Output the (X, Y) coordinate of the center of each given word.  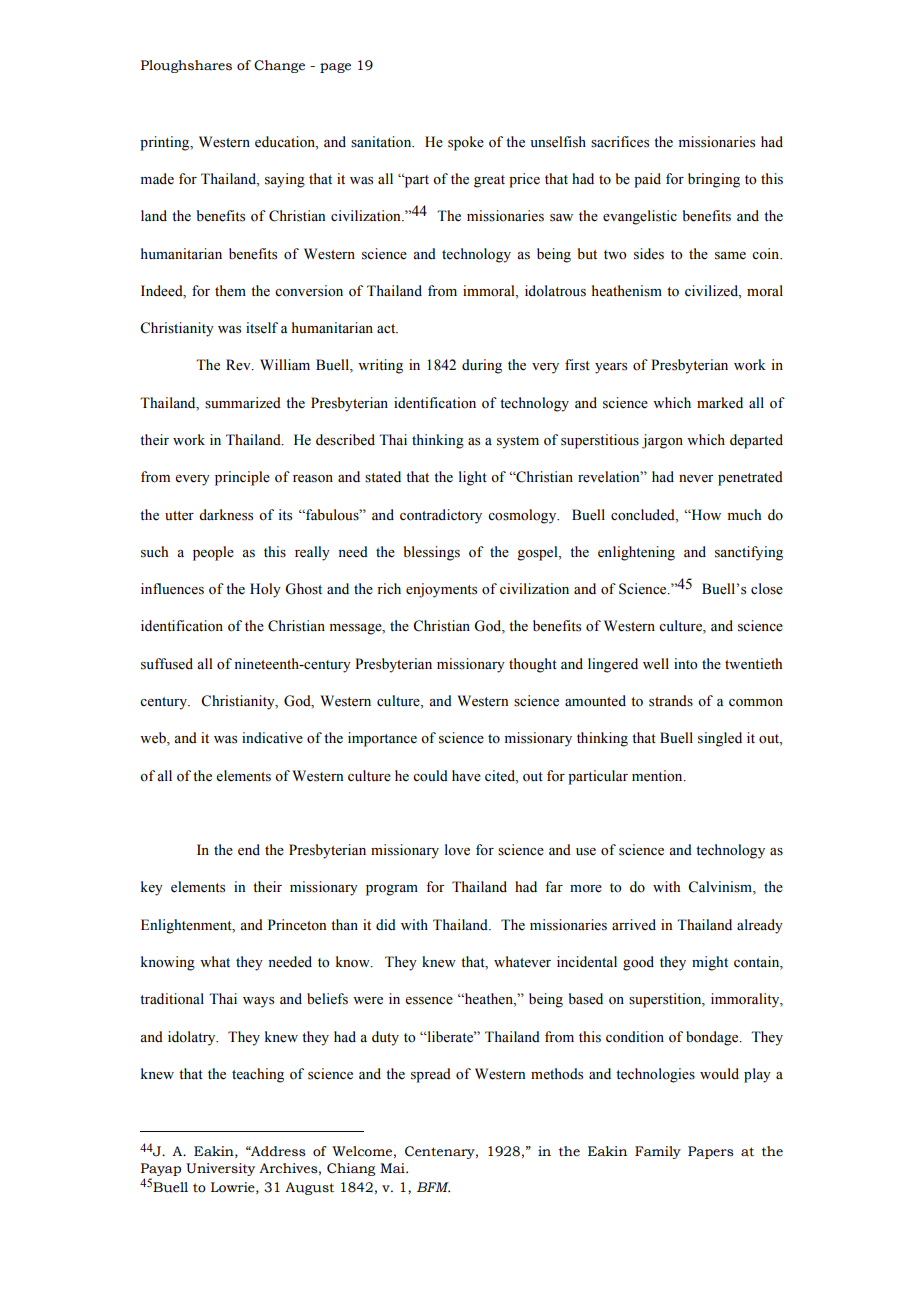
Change (279, 66)
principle (242, 478)
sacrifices (620, 142)
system (518, 442)
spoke (466, 143)
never (696, 479)
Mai (393, 1168)
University (220, 1169)
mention (658, 776)
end (249, 850)
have (466, 776)
